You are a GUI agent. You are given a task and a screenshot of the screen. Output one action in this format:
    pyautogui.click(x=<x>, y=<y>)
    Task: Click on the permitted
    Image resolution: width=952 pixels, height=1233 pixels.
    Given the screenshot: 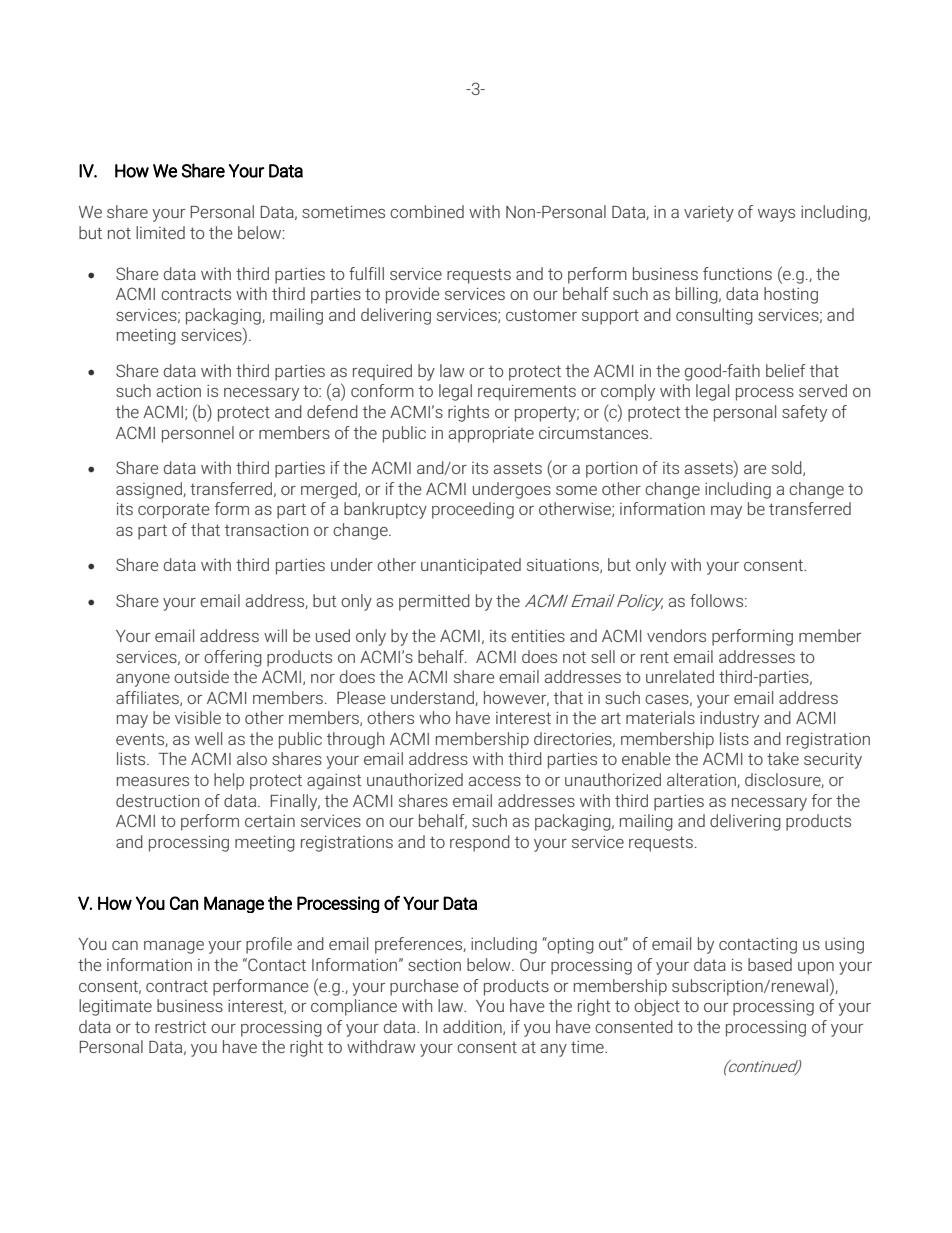 What is the action you would take?
    pyautogui.click(x=434, y=602)
